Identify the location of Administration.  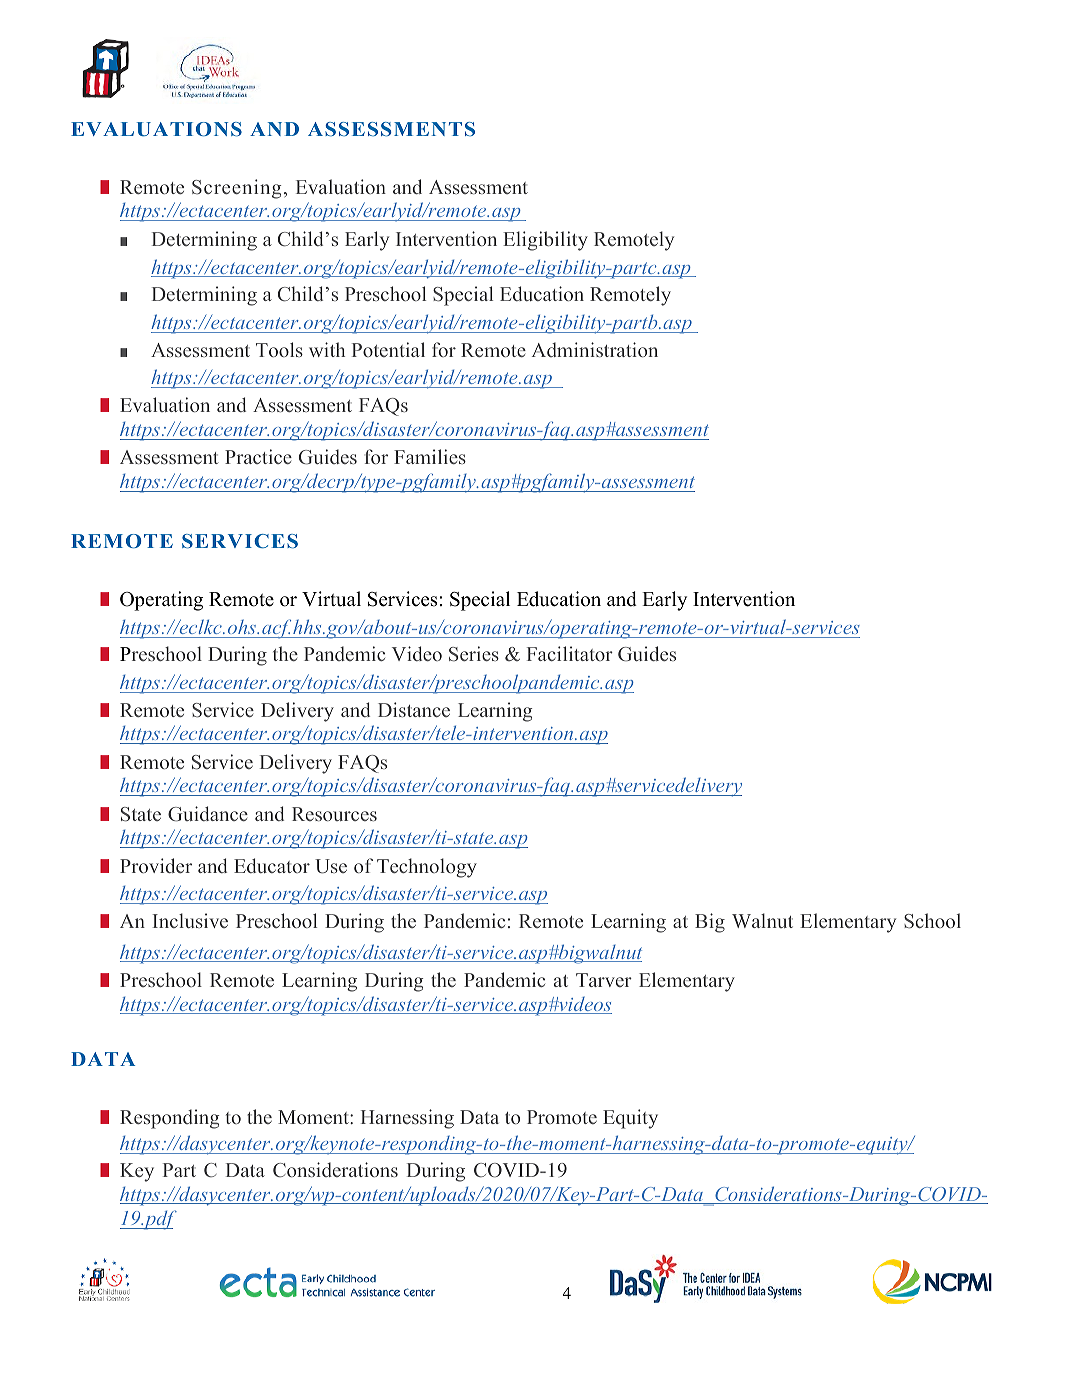
(595, 349).
